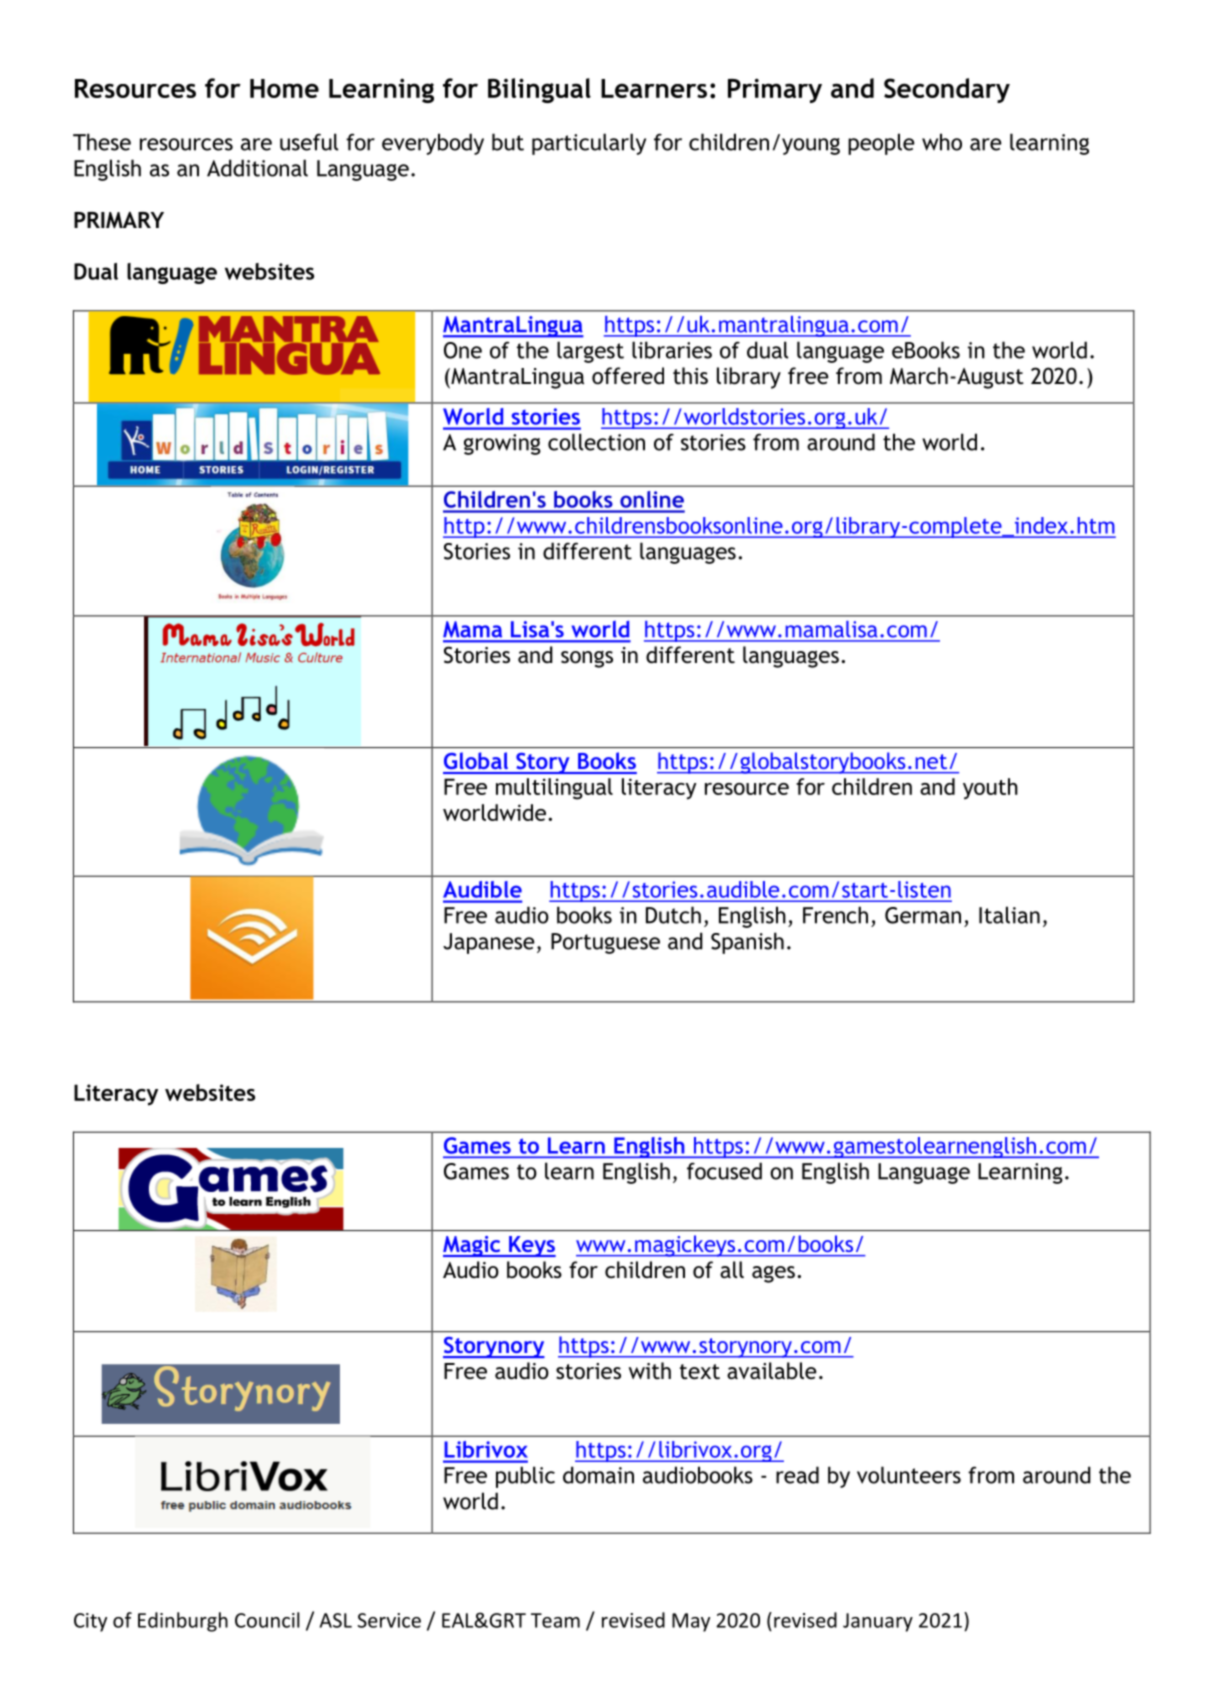 This page has width=1206, height=1705. Describe the element at coordinates (183, 1622) in the page. I see `Edinburgh` at that location.
